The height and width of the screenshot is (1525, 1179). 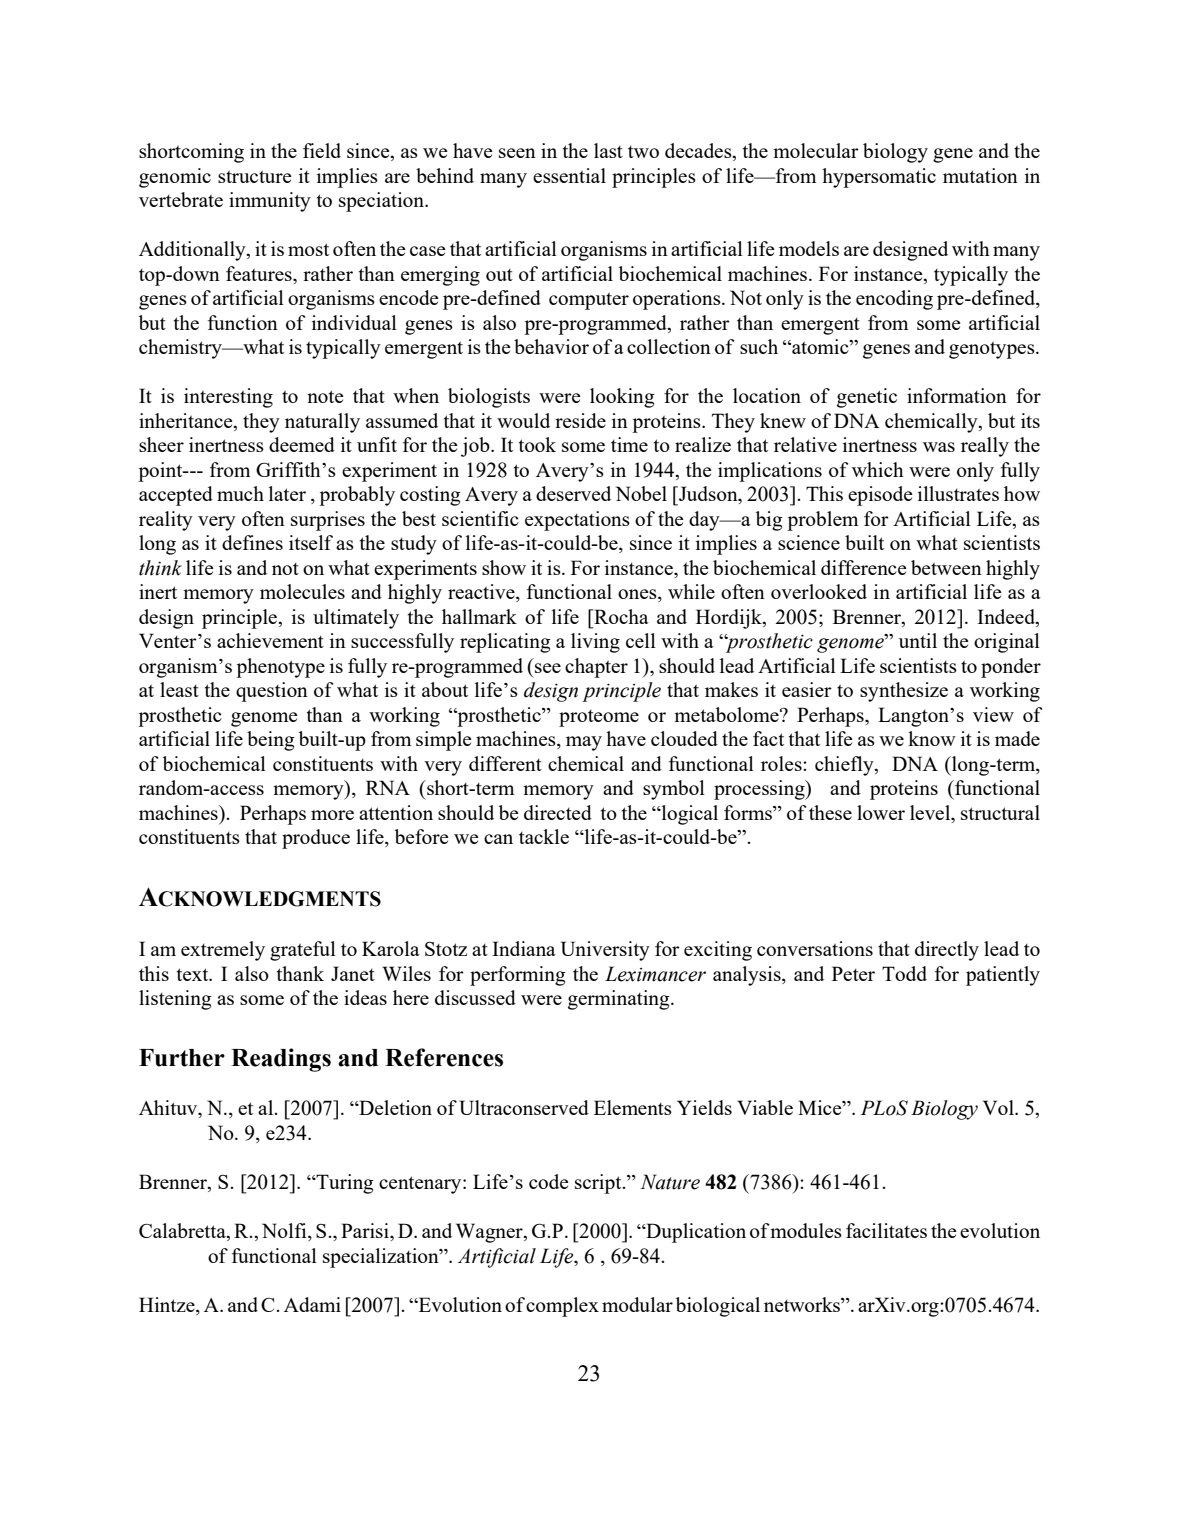 I want to click on time, so click(x=629, y=444).
